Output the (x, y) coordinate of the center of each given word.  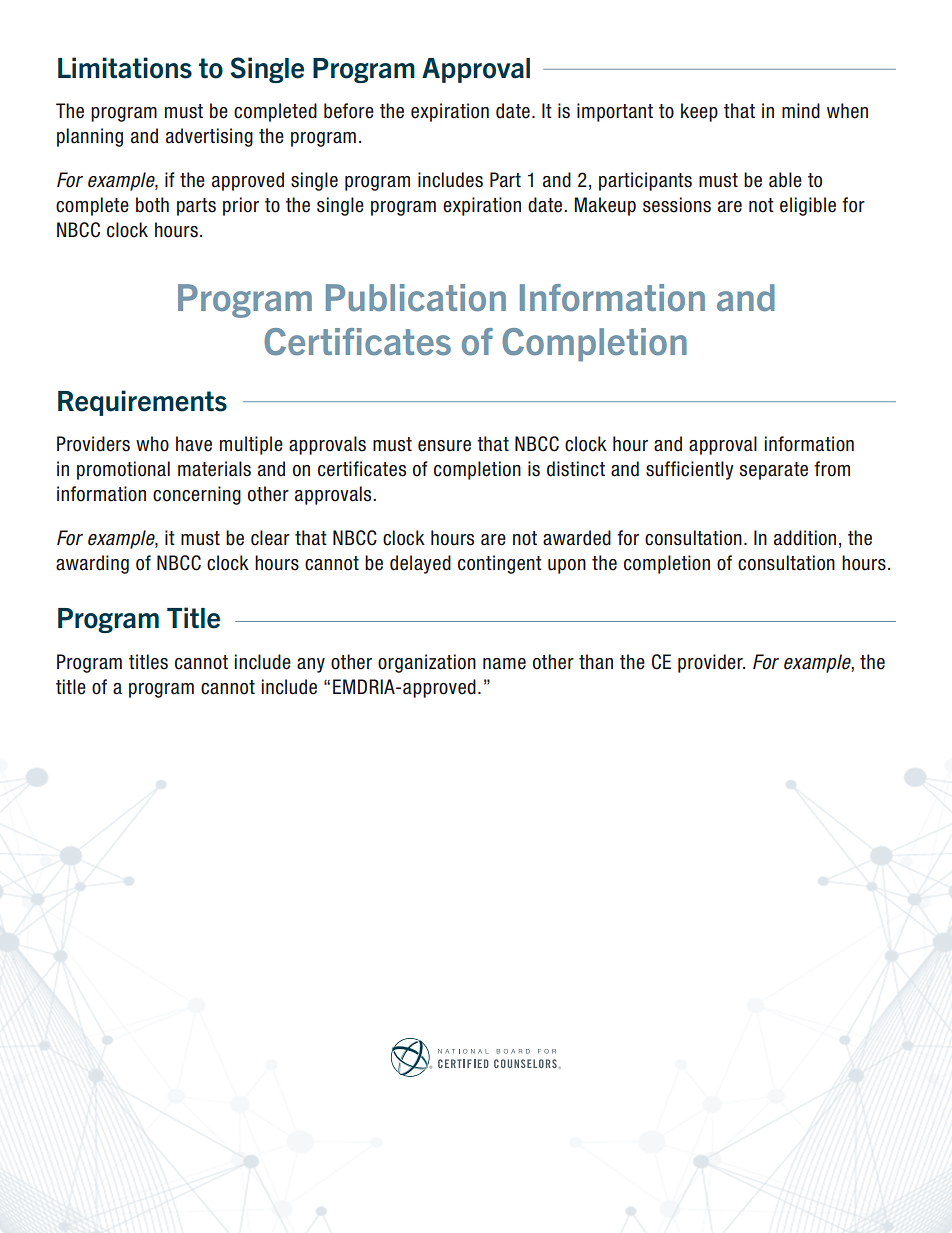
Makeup (605, 206)
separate (774, 471)
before (349, 111)
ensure (444, 446)
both (152, 205)
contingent (500, 564)
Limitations (125, 68)
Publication (416, 298)
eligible (808, 206)
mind (801, 111)
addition (805, 538)
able (785, 180)
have (194, 444)
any (311, 665)
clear (270, 538)
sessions (677, 205)
